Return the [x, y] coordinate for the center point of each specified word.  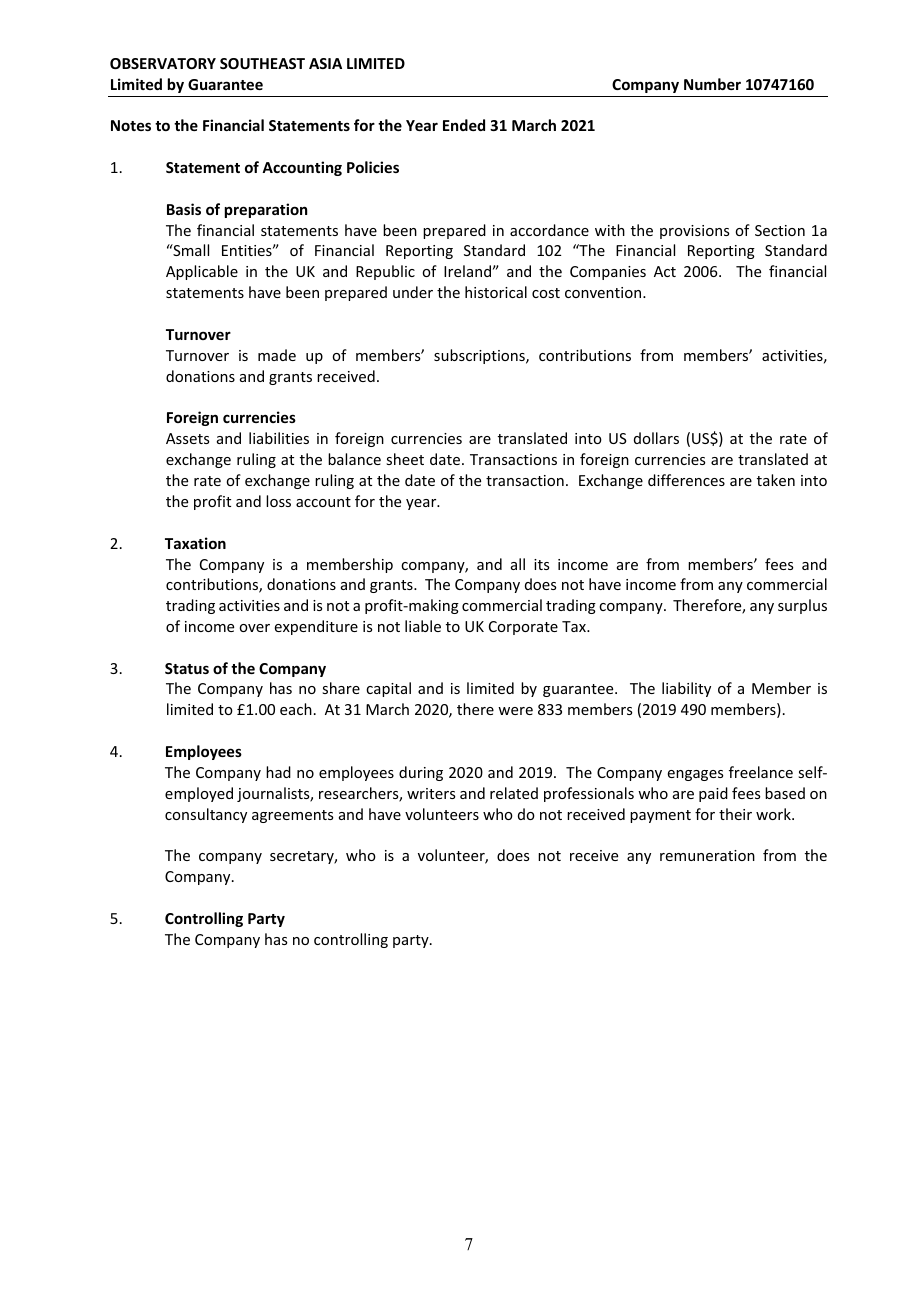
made [277, 355]
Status [187, 668]
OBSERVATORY [163, 63]
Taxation [195, 543]
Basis [184, 209]
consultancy [206, 815]
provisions [694, 232]
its [541, 564]
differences [686, 480]
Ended [464, 125]
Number [712, 84]
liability [686, 689]
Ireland [467, 271]
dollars [656, 438]
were [515, 711]
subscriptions [480, 356]
